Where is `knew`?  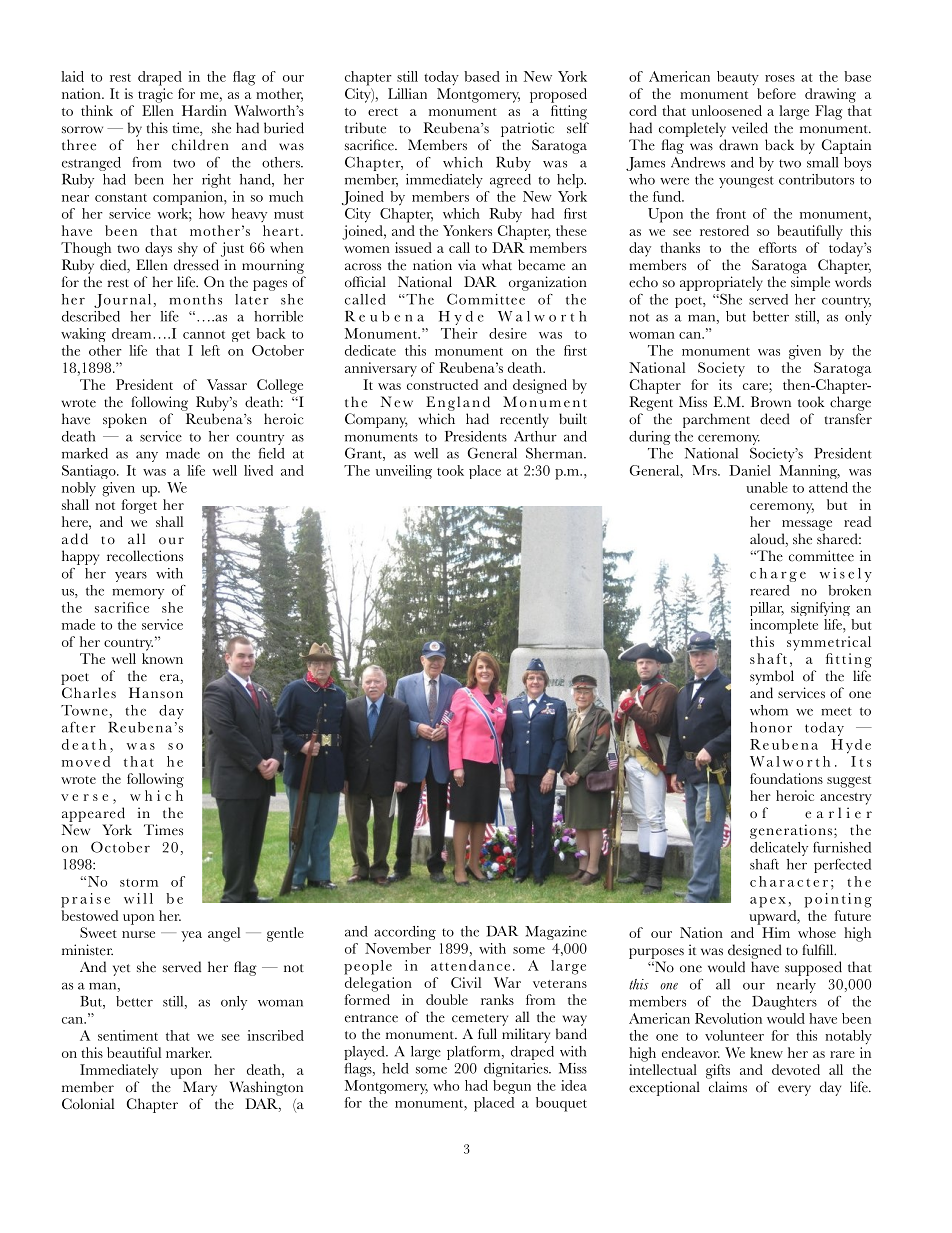 knew is located at coordinates (766, 1052).
